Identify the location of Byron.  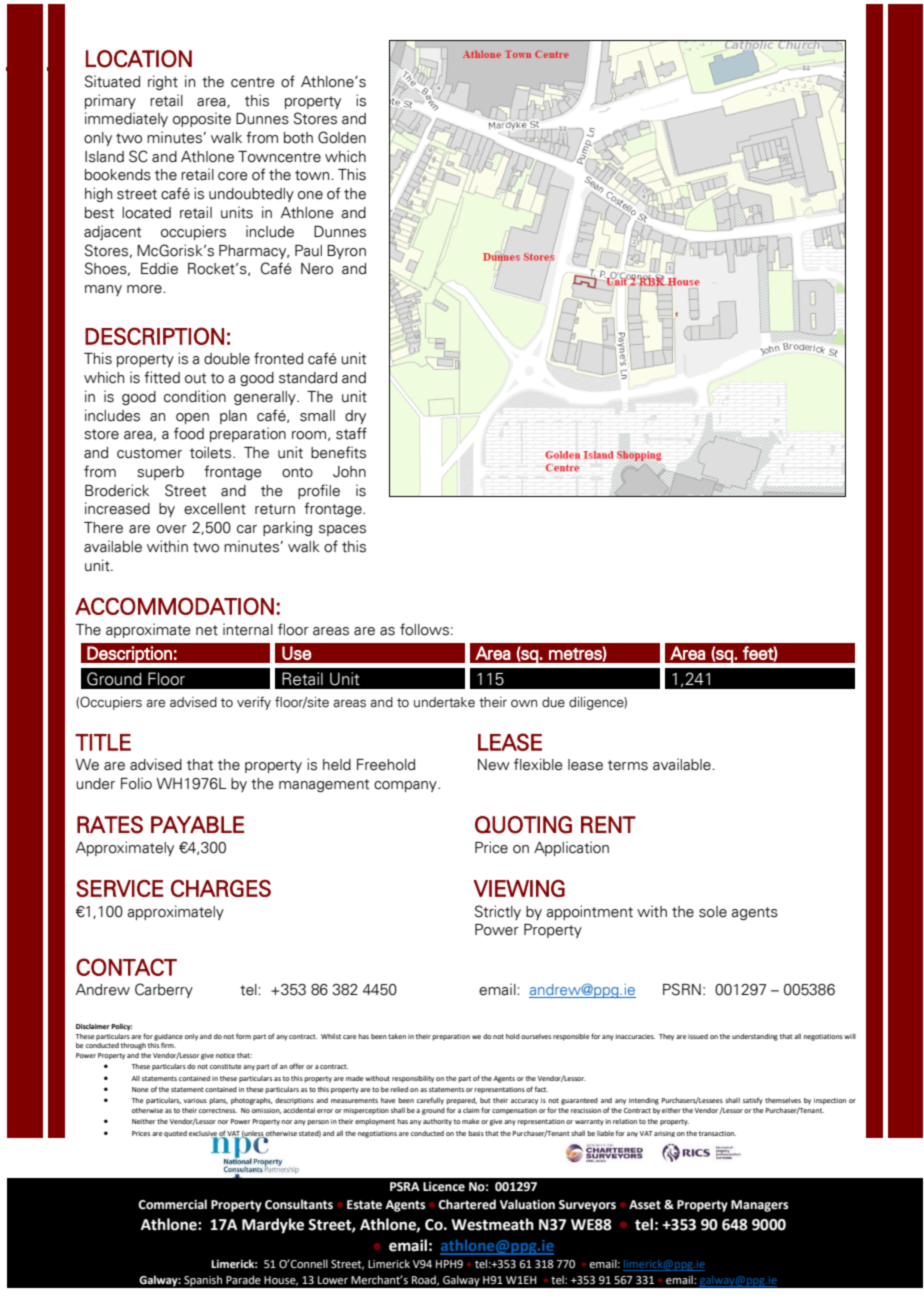
(346, 252).
